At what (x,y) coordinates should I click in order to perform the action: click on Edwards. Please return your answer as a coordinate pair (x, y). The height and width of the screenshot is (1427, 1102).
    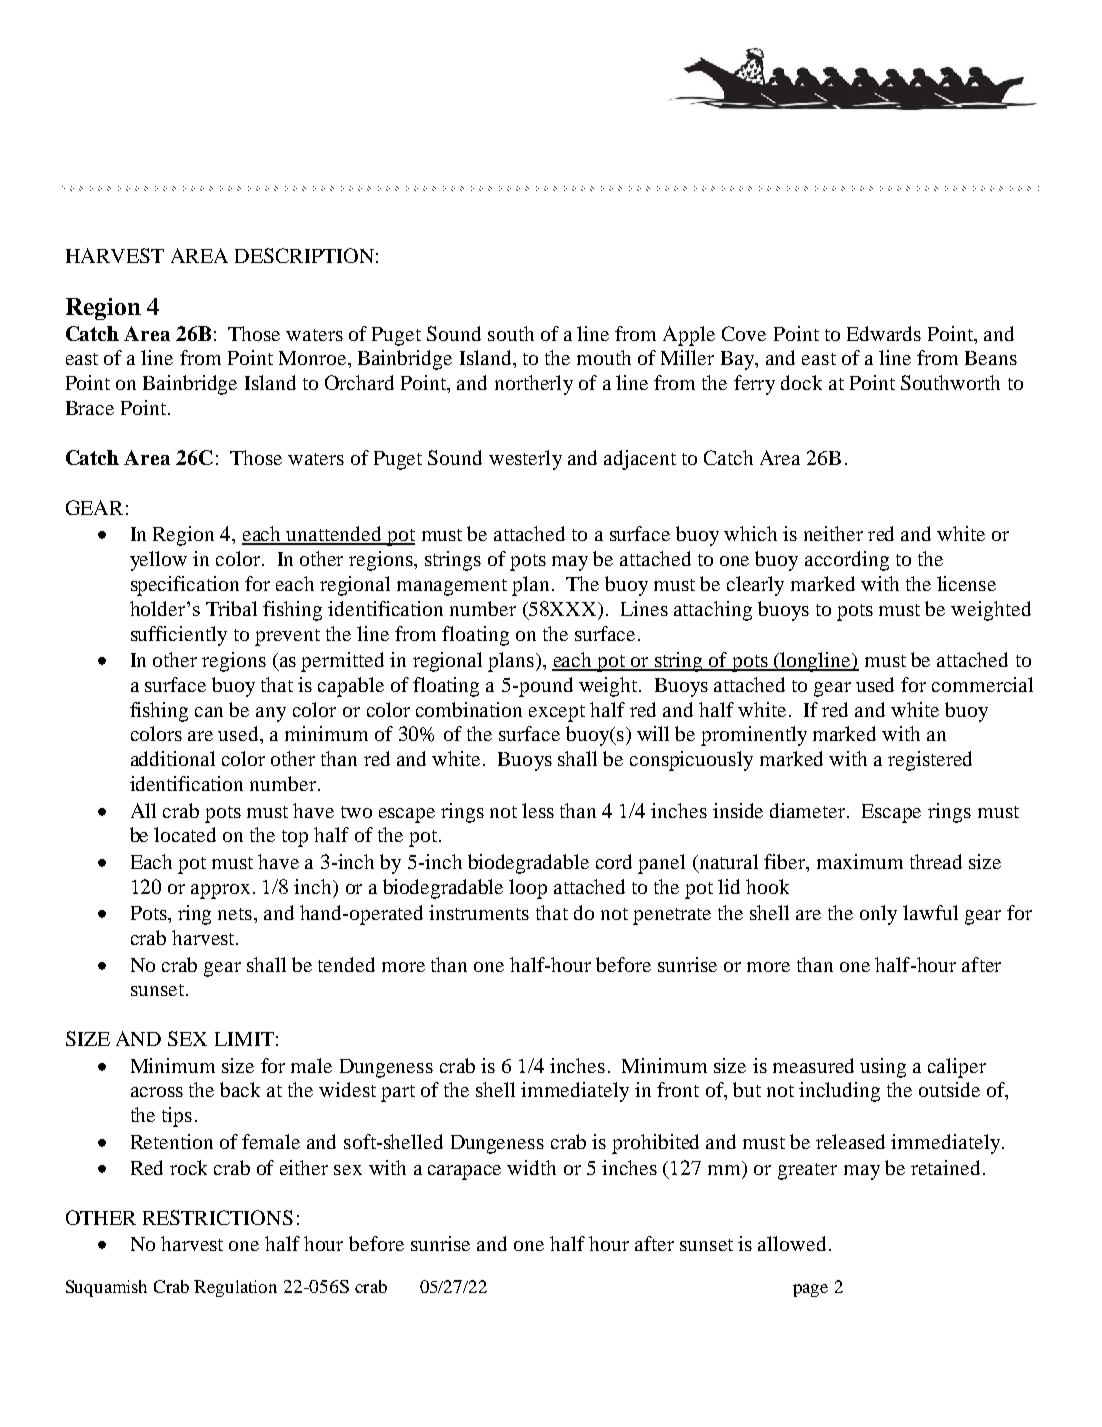
    Looking at the image, I should click on (884, 333).
